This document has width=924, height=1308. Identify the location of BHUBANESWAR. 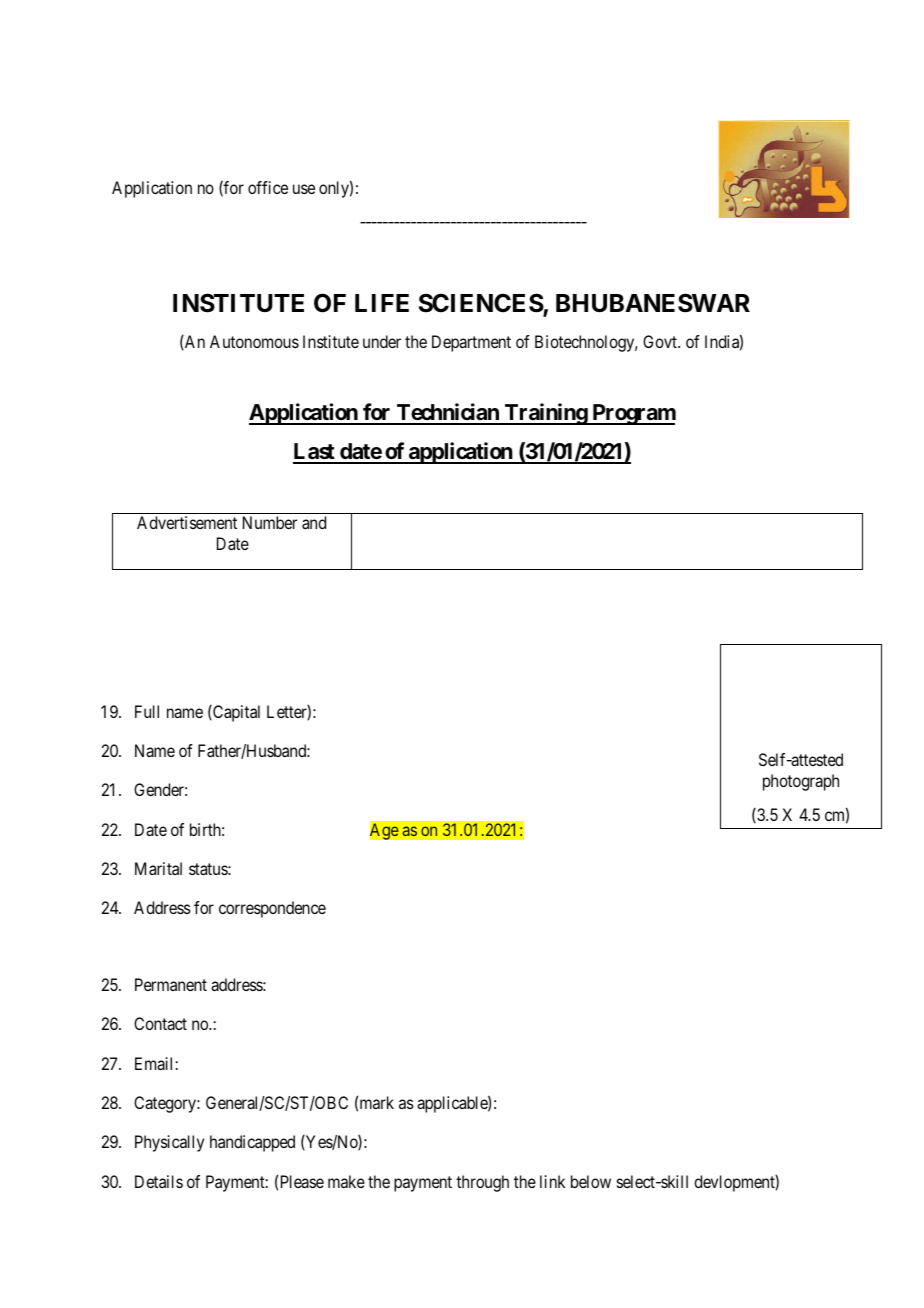
(653, 303).
